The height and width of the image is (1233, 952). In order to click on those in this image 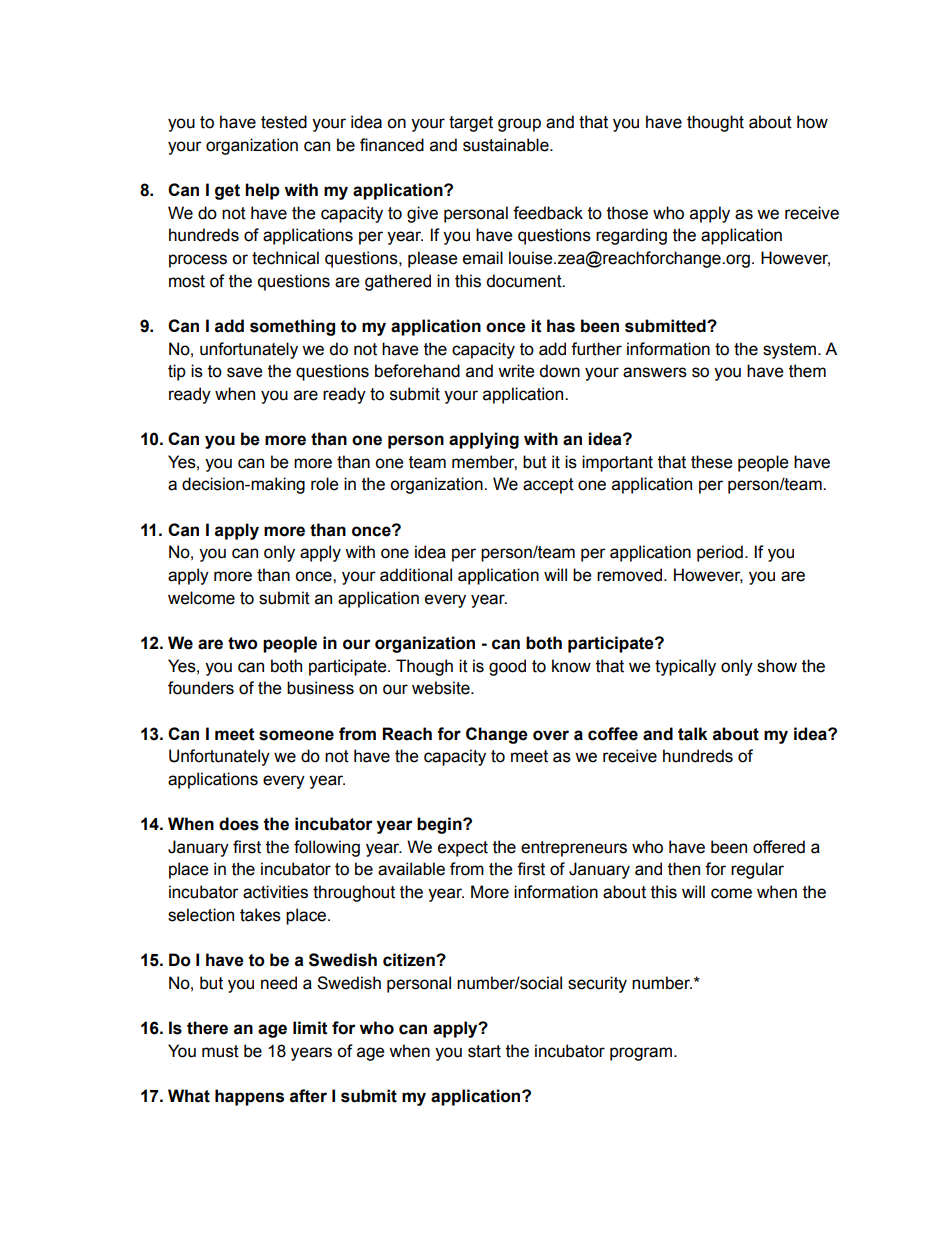, I will do `click(627, 213)`.
